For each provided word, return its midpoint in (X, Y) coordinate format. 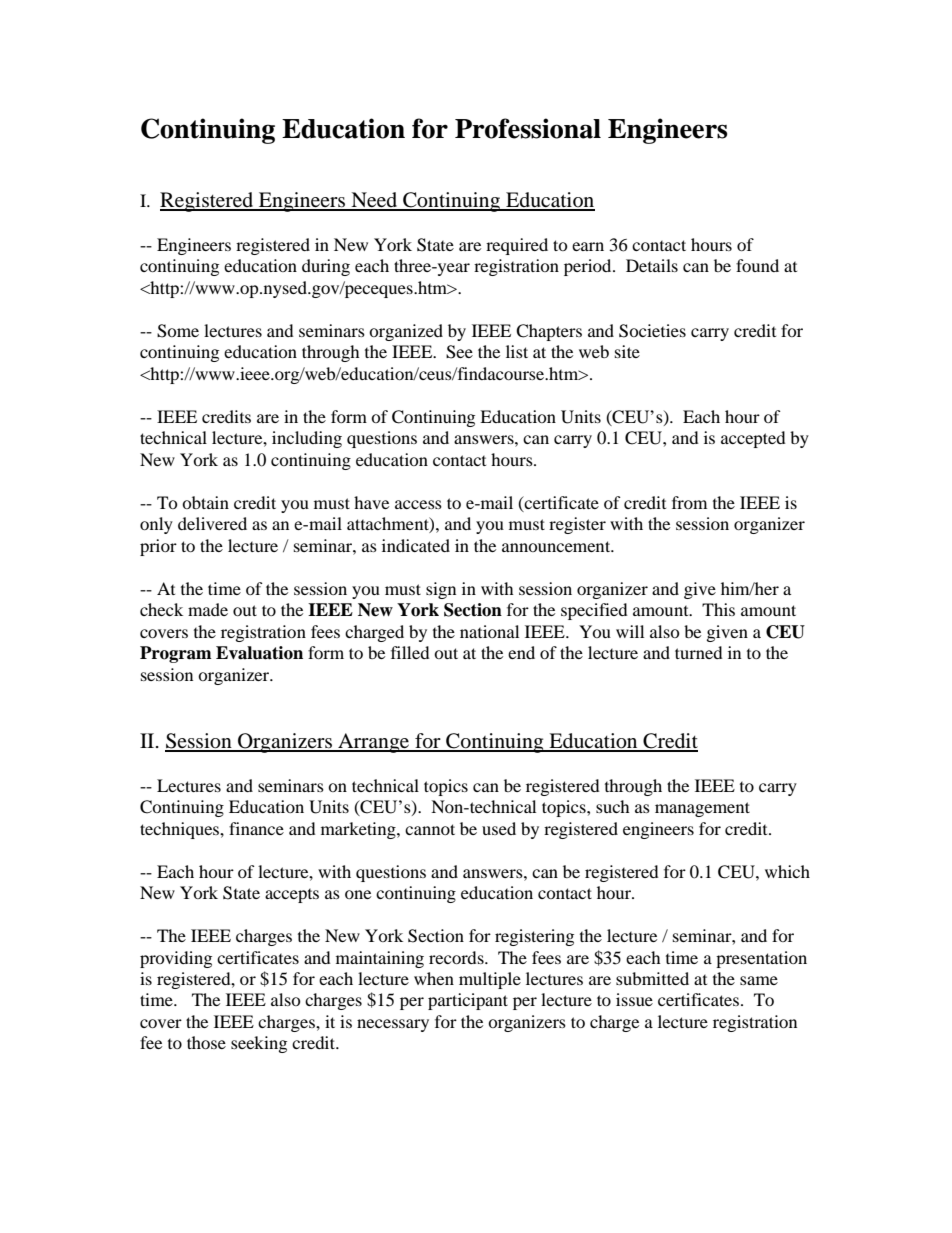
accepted (753, 439)
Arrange (374, 743)
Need (374, 201)
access (418, 504)
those (206, 1042)
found (757, 265)
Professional (528, 128)
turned (699, 652)
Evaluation (259, 653)
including (307, 439)
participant (468, 1001)
